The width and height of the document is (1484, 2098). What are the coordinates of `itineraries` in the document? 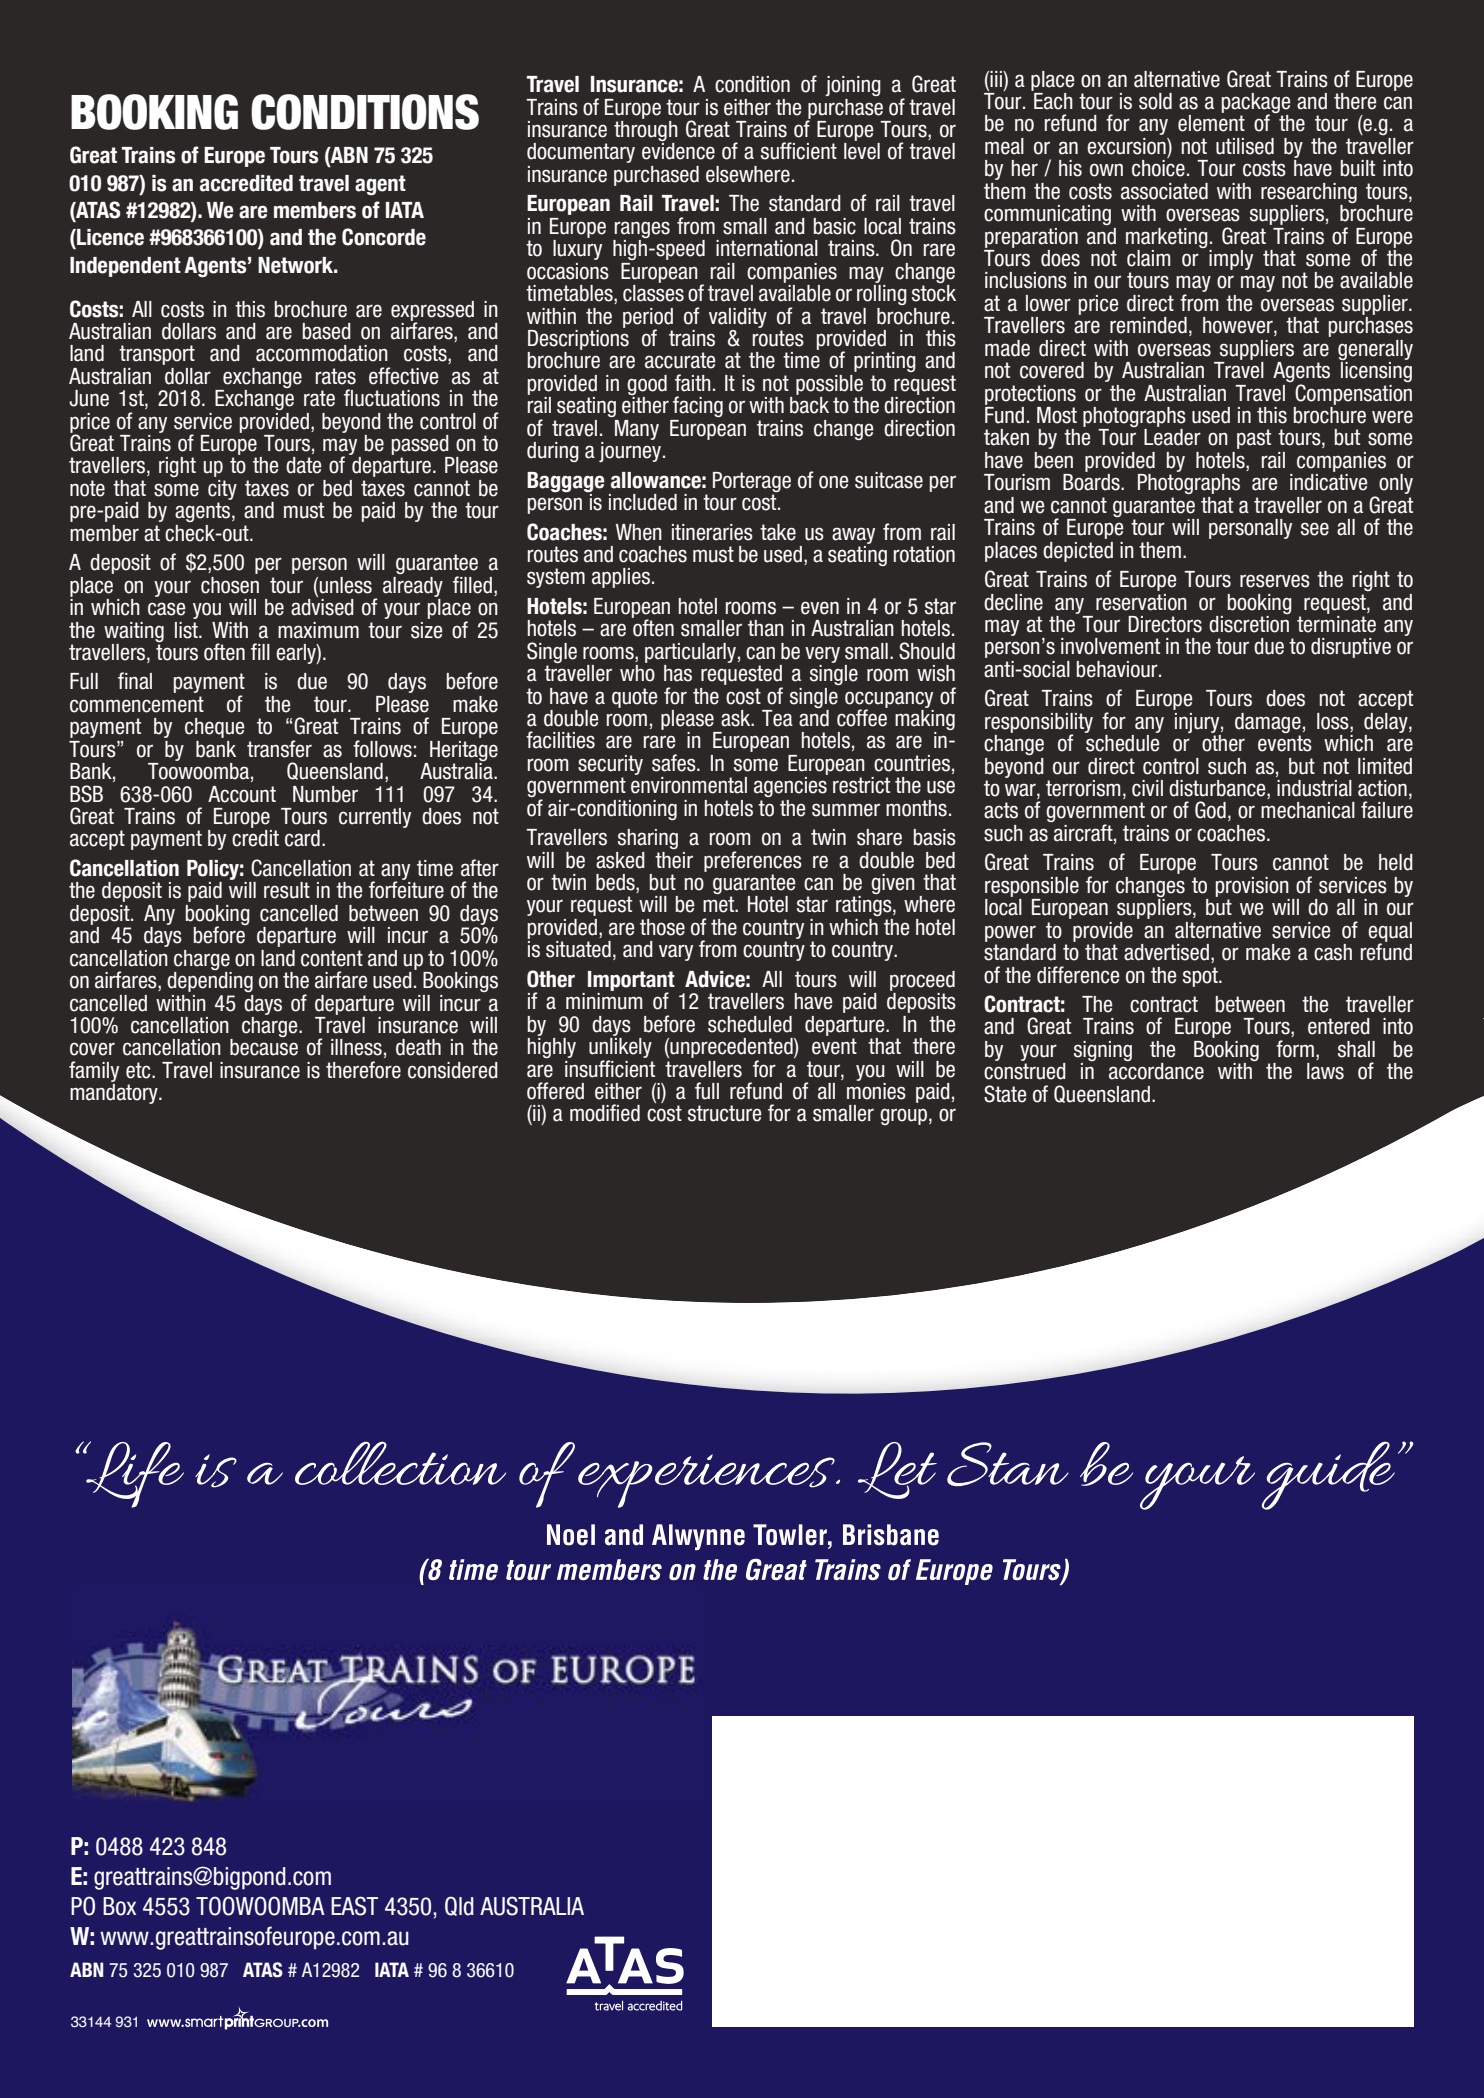 It's located at (712, 532).
